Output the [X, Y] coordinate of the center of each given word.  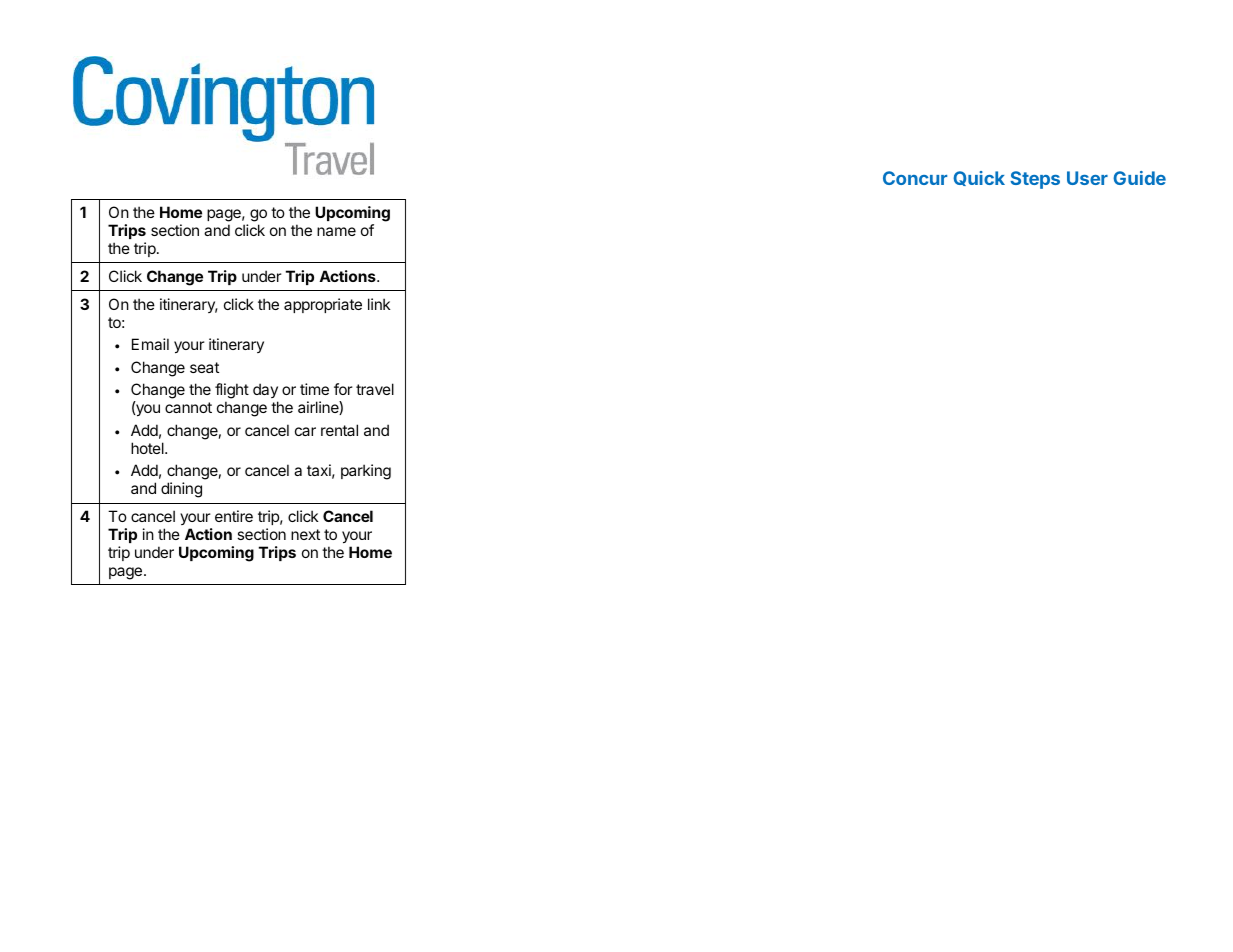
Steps [1035, 180]
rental [339, 430]
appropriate [323, 305]
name [336, 231]
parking [366, 472]
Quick [979, 178]
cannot [188, 407]
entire [234, 516]
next [305, 534]
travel [375, 389]
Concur [915, 178]
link [379, 304]
